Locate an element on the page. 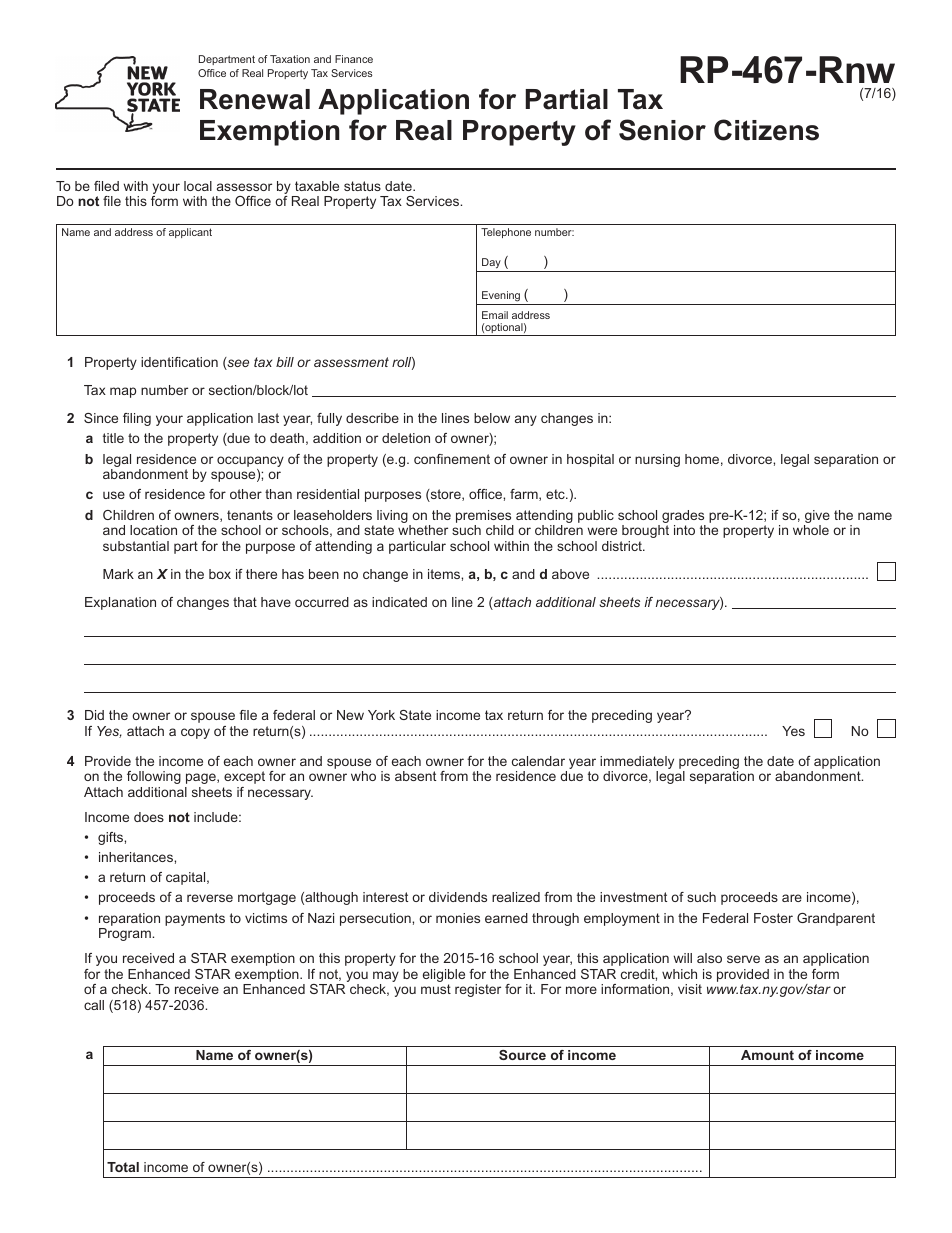 This image has height=1233, width=952. dividends is located at coordinates (458, 897).
